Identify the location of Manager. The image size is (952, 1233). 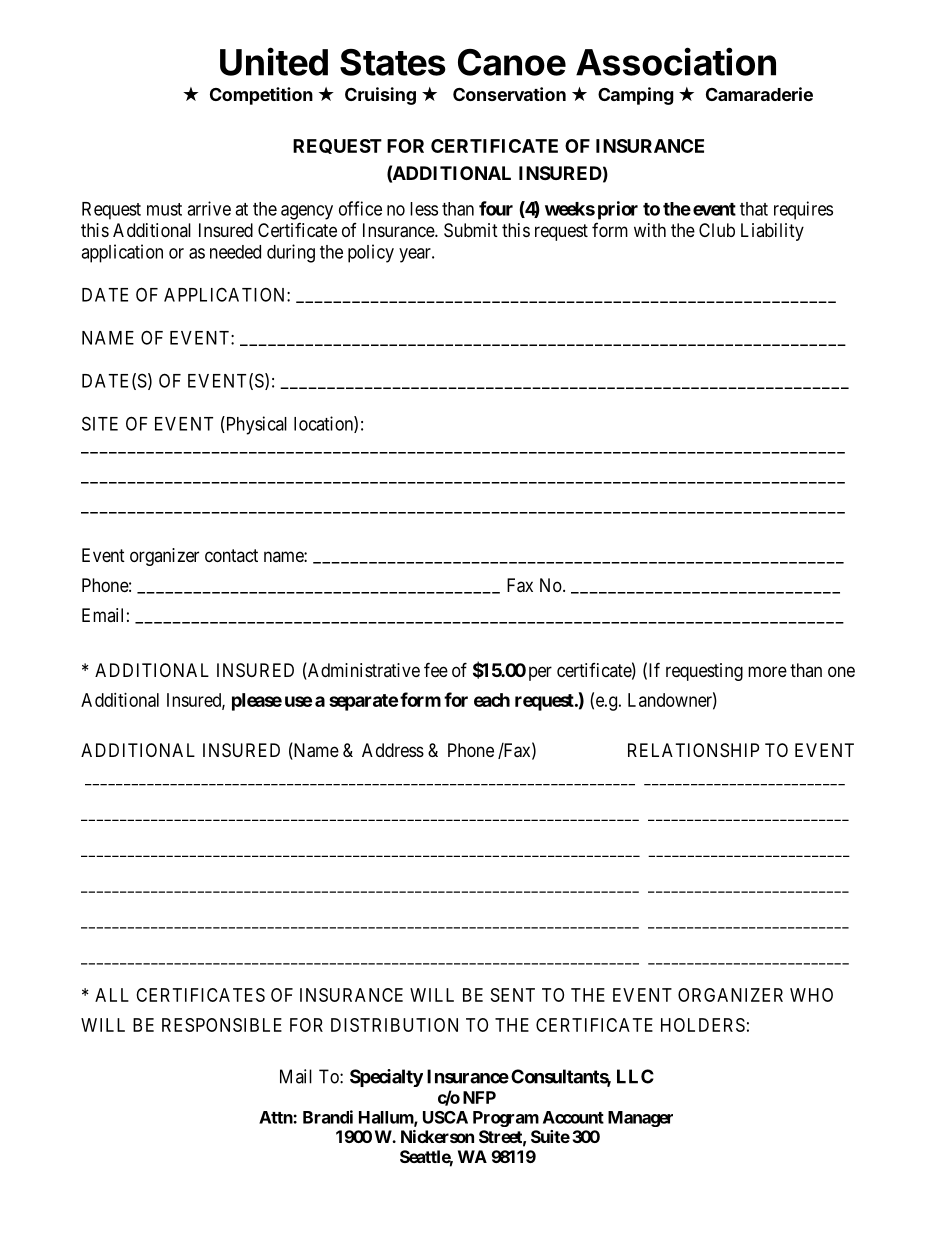
(640, 1119).
